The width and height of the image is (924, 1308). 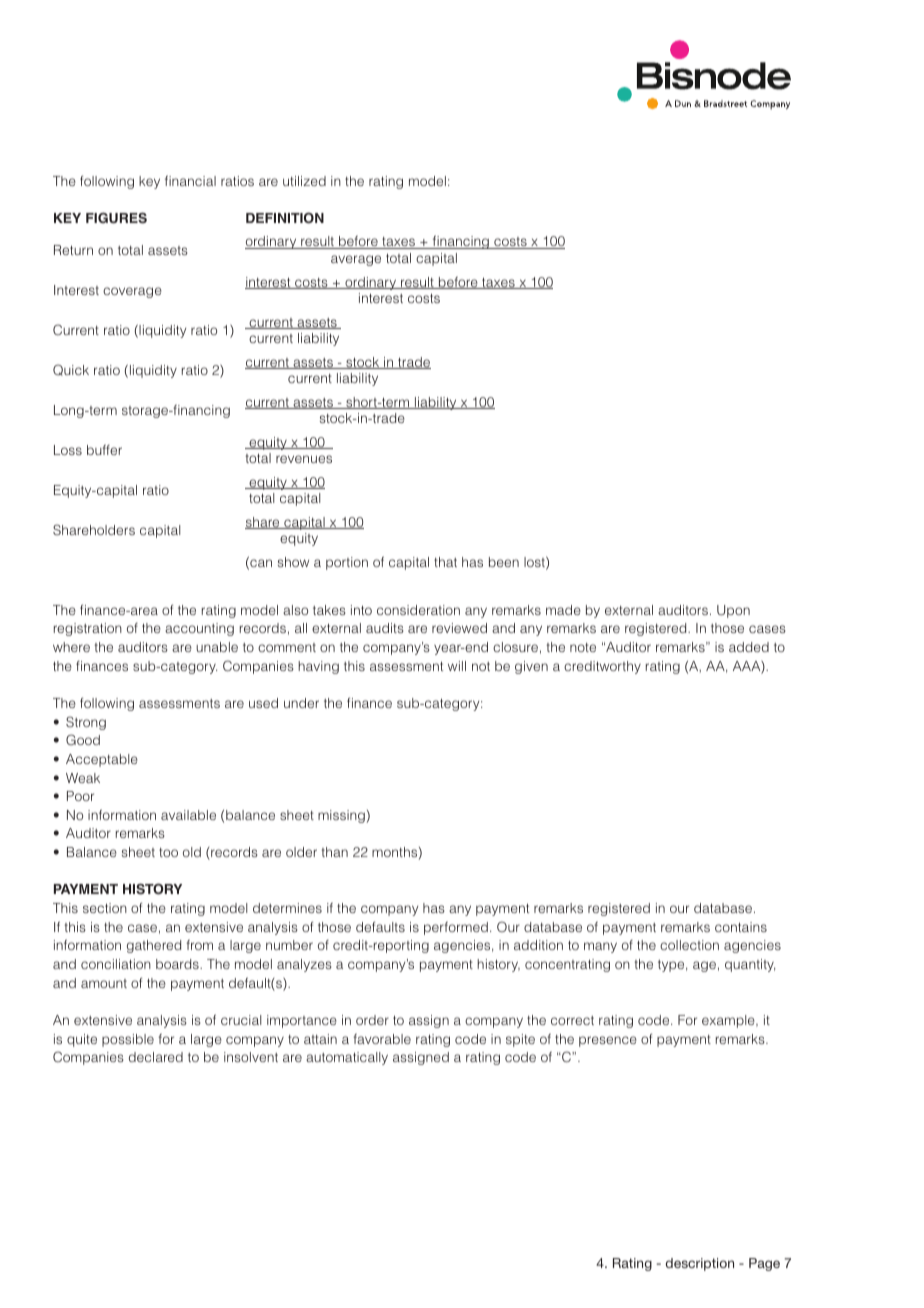 I want to click on boards, so click(x=178, y=964).
